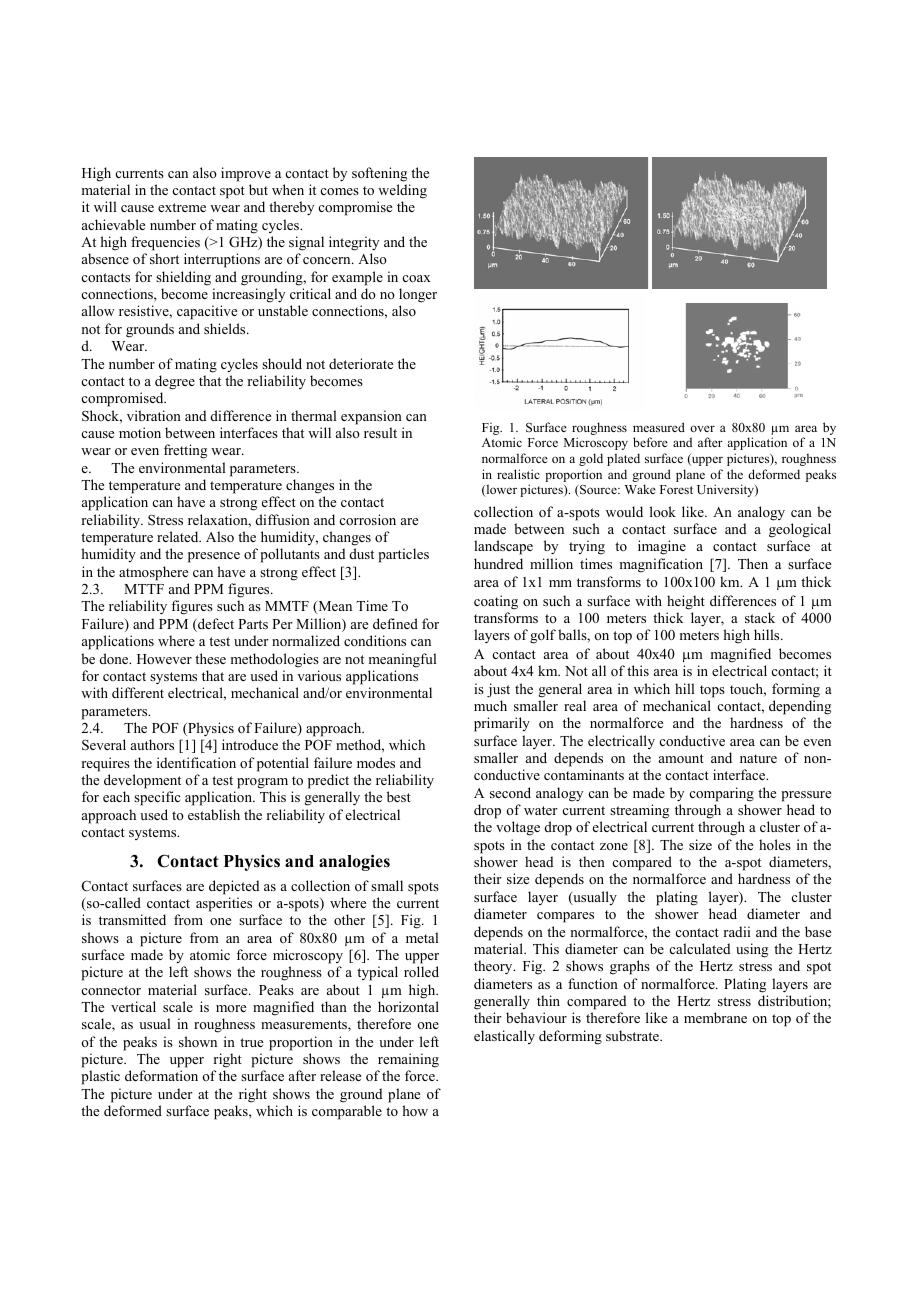 The image size is (924, 1308). Describe the element at coordinates (395, 623) in the screenshot. I see `defined` at that location.
